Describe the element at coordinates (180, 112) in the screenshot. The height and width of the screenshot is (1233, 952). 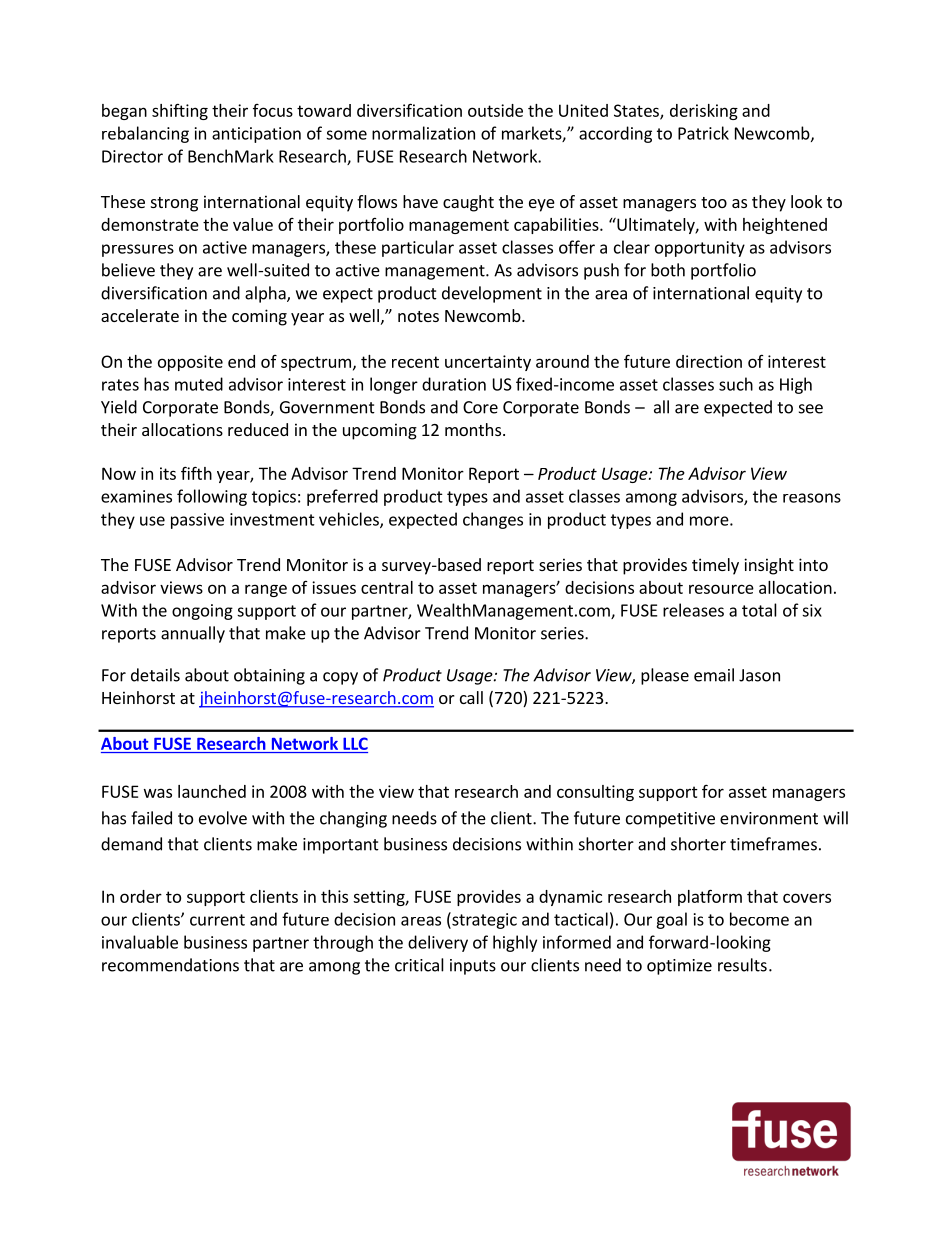
I see `shifting` at that location.
